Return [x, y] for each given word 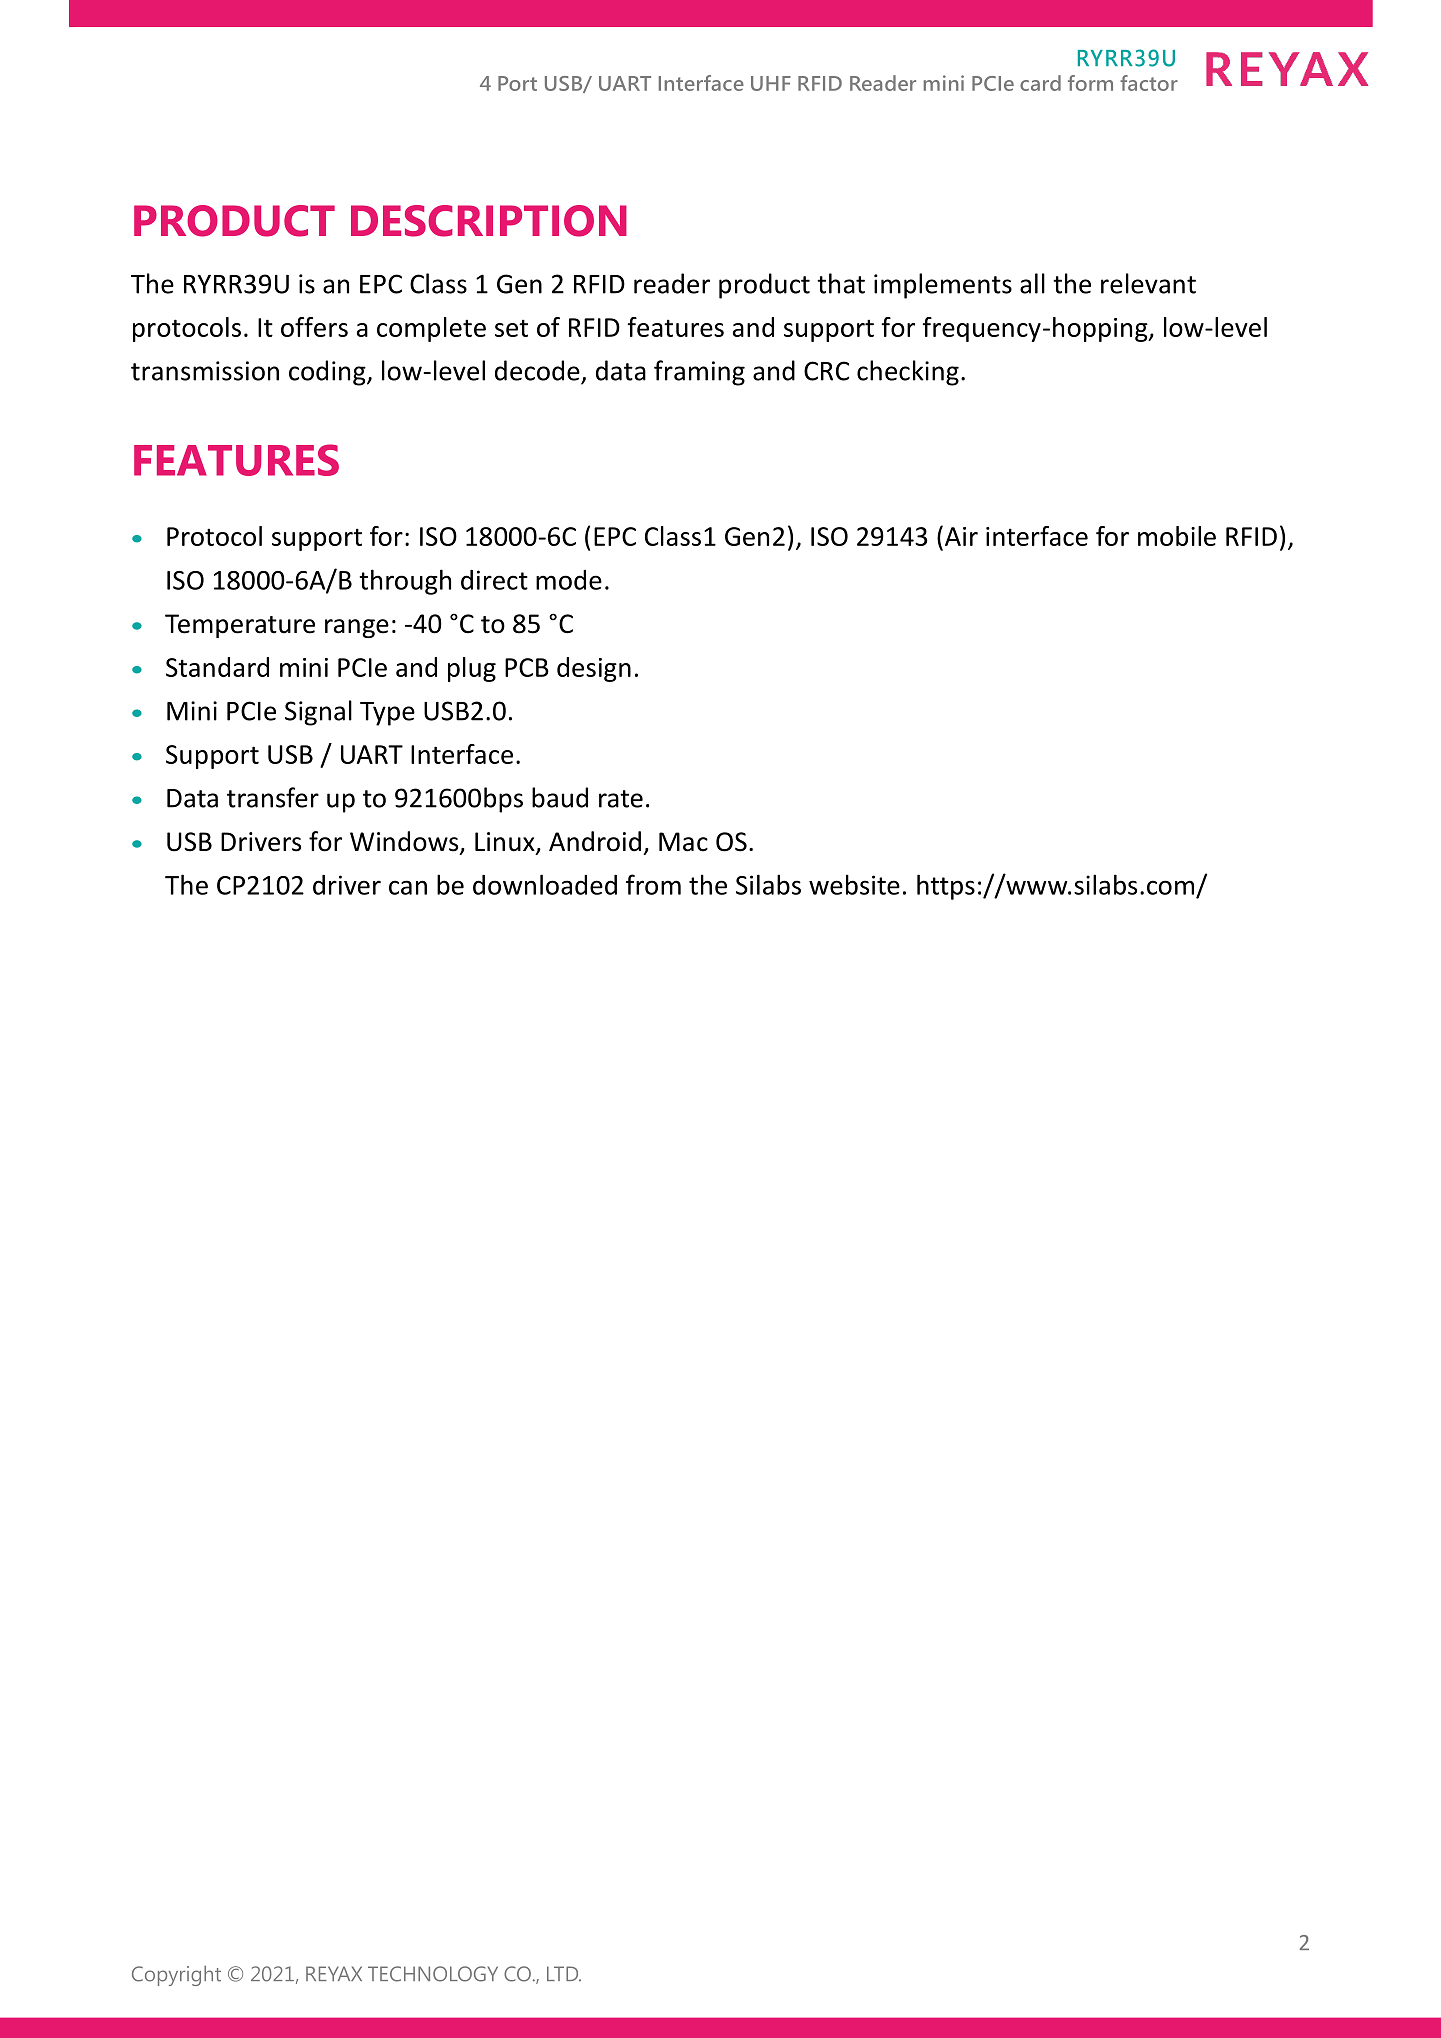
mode [569, 580]
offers [314, 327]
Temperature [240, 626]
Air [961, 536]
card [1040, 83]
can [408, 887]
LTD [564, 1973]
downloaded [545, 884]
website [854, 884]
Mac [683, 842]
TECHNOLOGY [433, 1974]
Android [595, 841]
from [653, 884]
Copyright [176, 1976]
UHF [771, 83]
